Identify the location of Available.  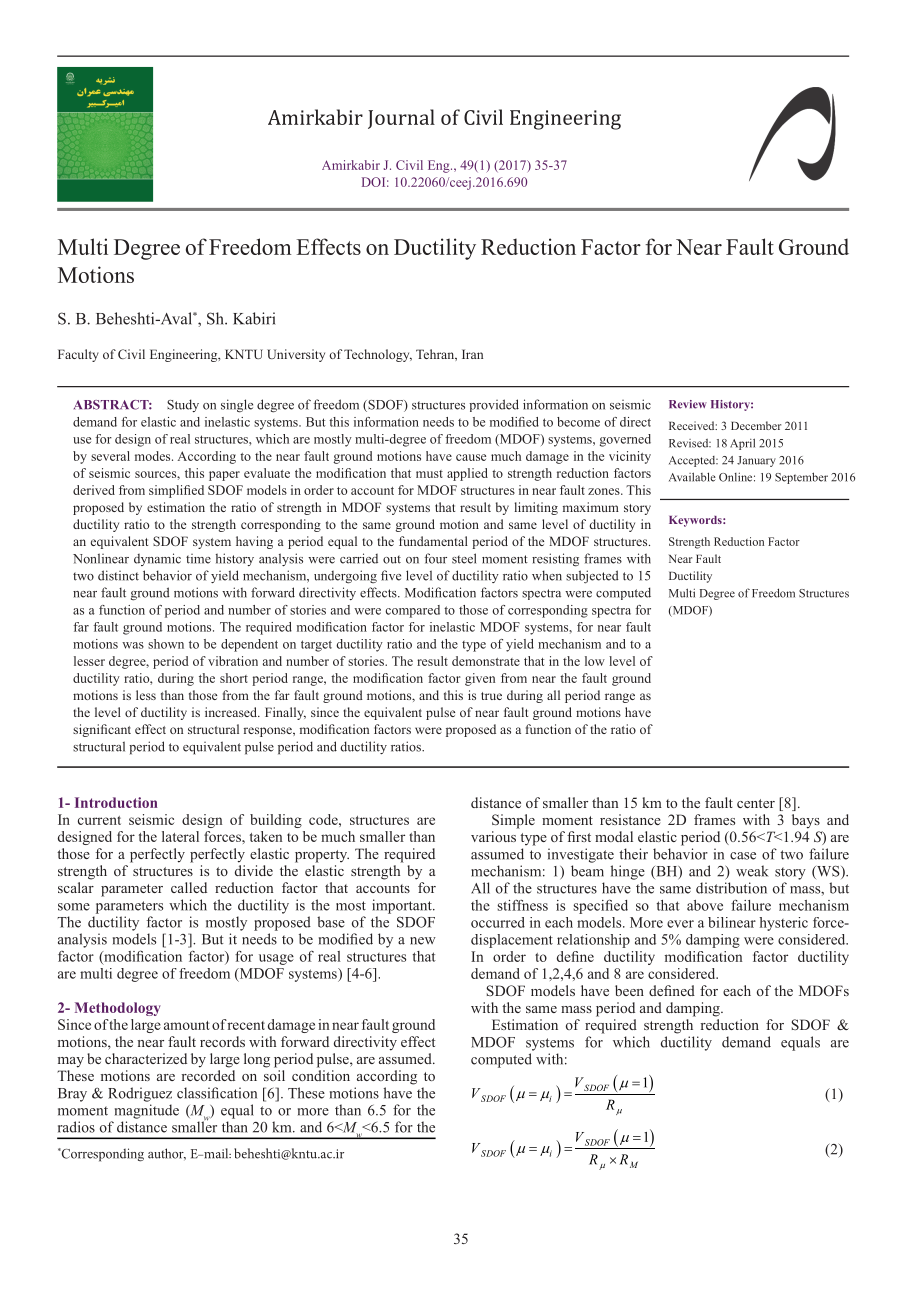
(692, 477).
